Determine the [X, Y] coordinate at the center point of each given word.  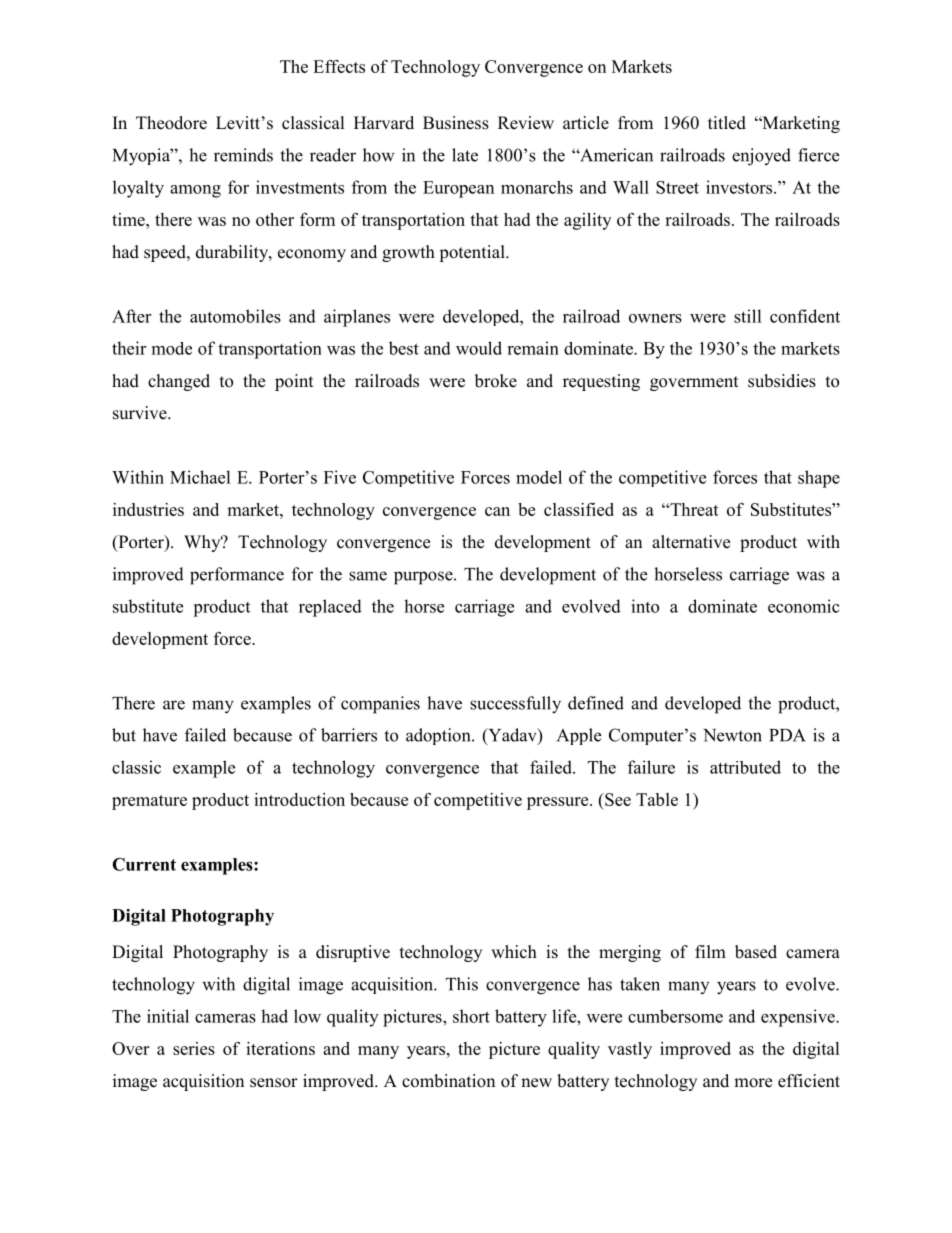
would [479, 348]
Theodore [171, 123]
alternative [691, 542]
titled [727, 123]
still [748, 316]
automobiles [235, 316]
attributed [745, 767]
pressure [559, 803]
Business [456, 123]
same [368, 576]
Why [203, 543]
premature [149, 802]
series [194, 1048]
